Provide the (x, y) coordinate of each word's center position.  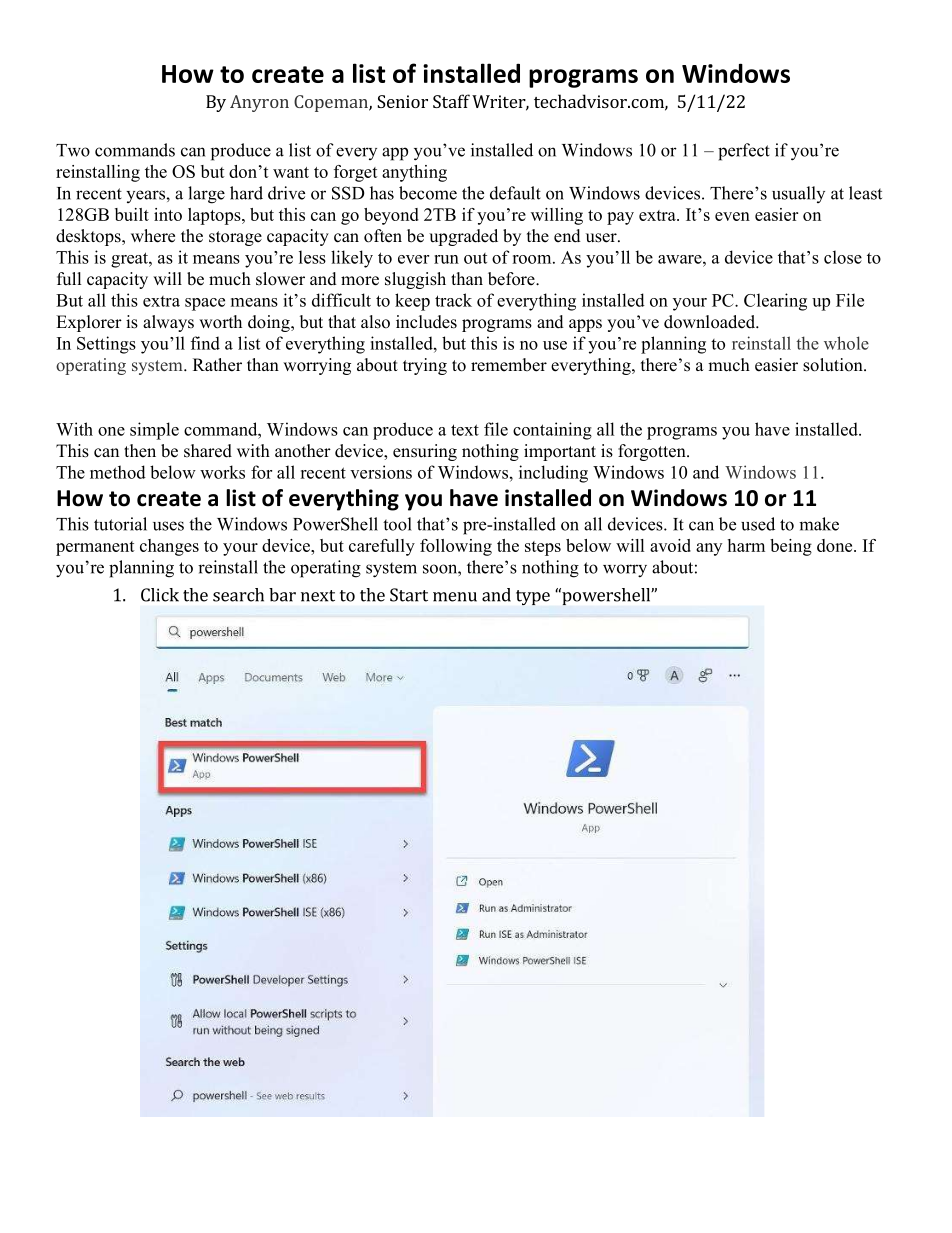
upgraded (463, 237)
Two (73, 150)
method (118, 472)
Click (160, 595)
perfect (744, 152)
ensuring (425, 452)
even (732, 216)
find (205, 343)
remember (509, 365)
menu (455, 597)
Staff (451, 101)
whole (846, 343)
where (153, 236)
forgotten (653, 452)
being (791, 547)
